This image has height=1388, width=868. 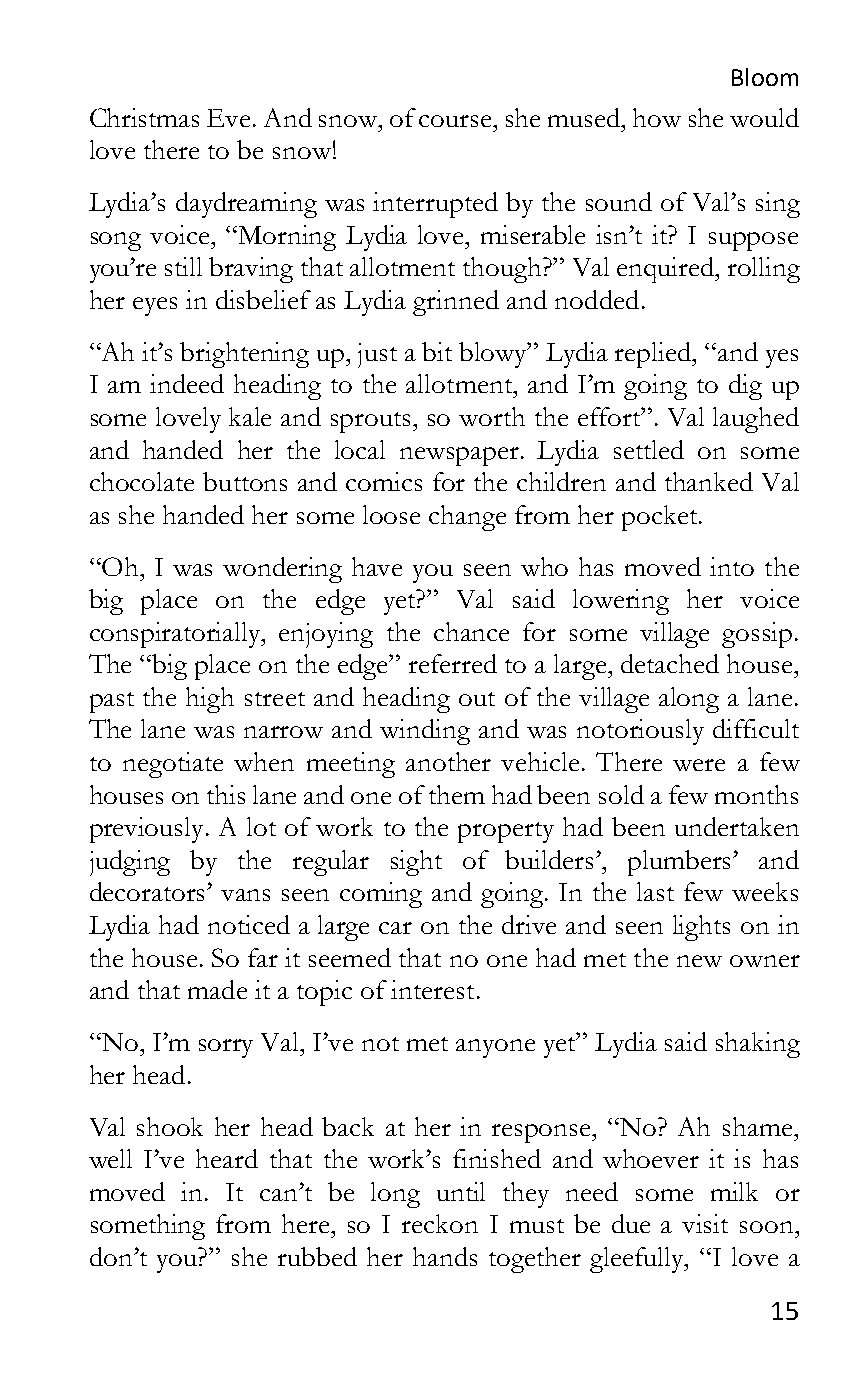 I want to click on made, so click(x=217, y=989).
